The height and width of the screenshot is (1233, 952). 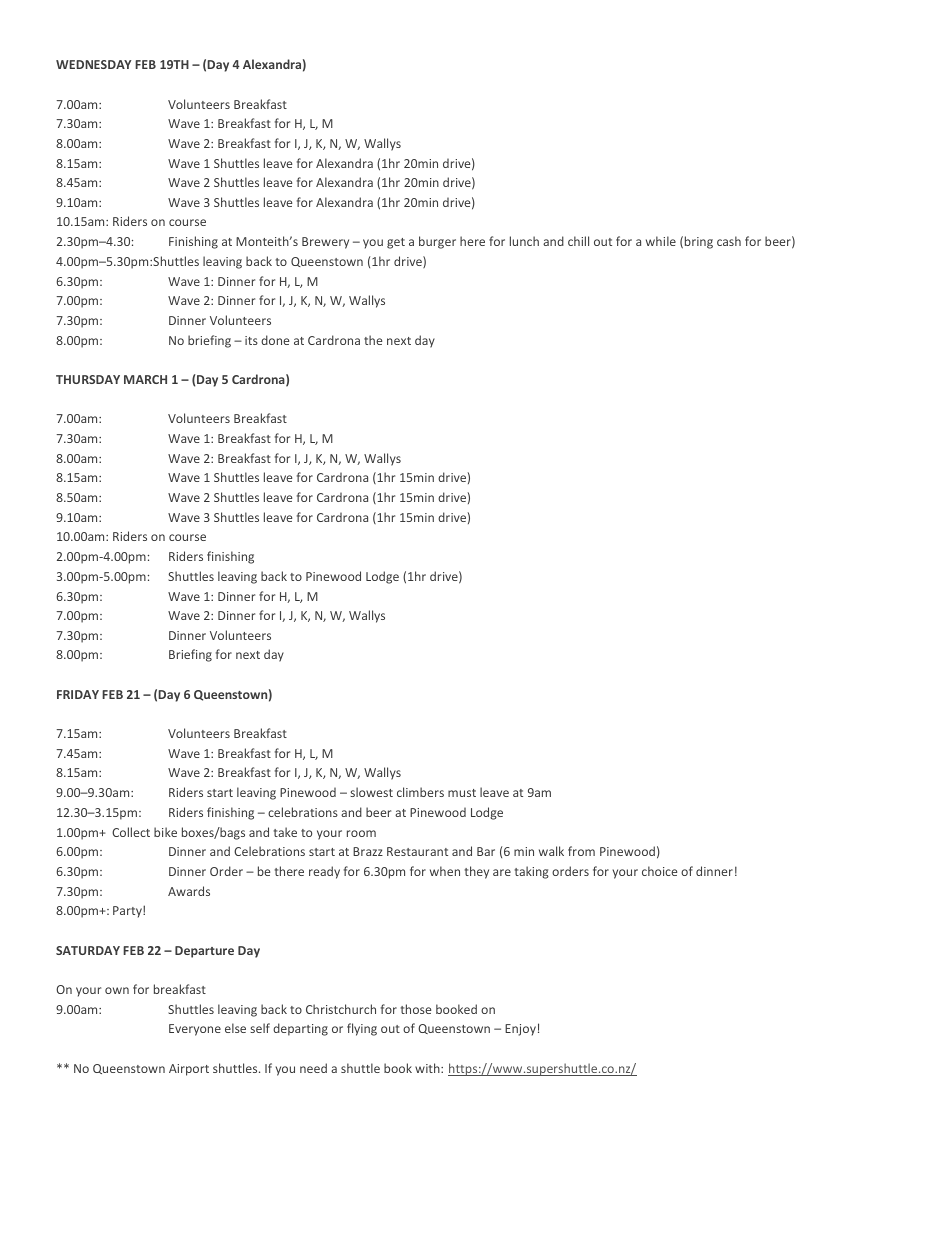 What do you see at coordinates (78, 694) in the screenshot?
I see `FRIDAY` at bounding box center [78, 694].
